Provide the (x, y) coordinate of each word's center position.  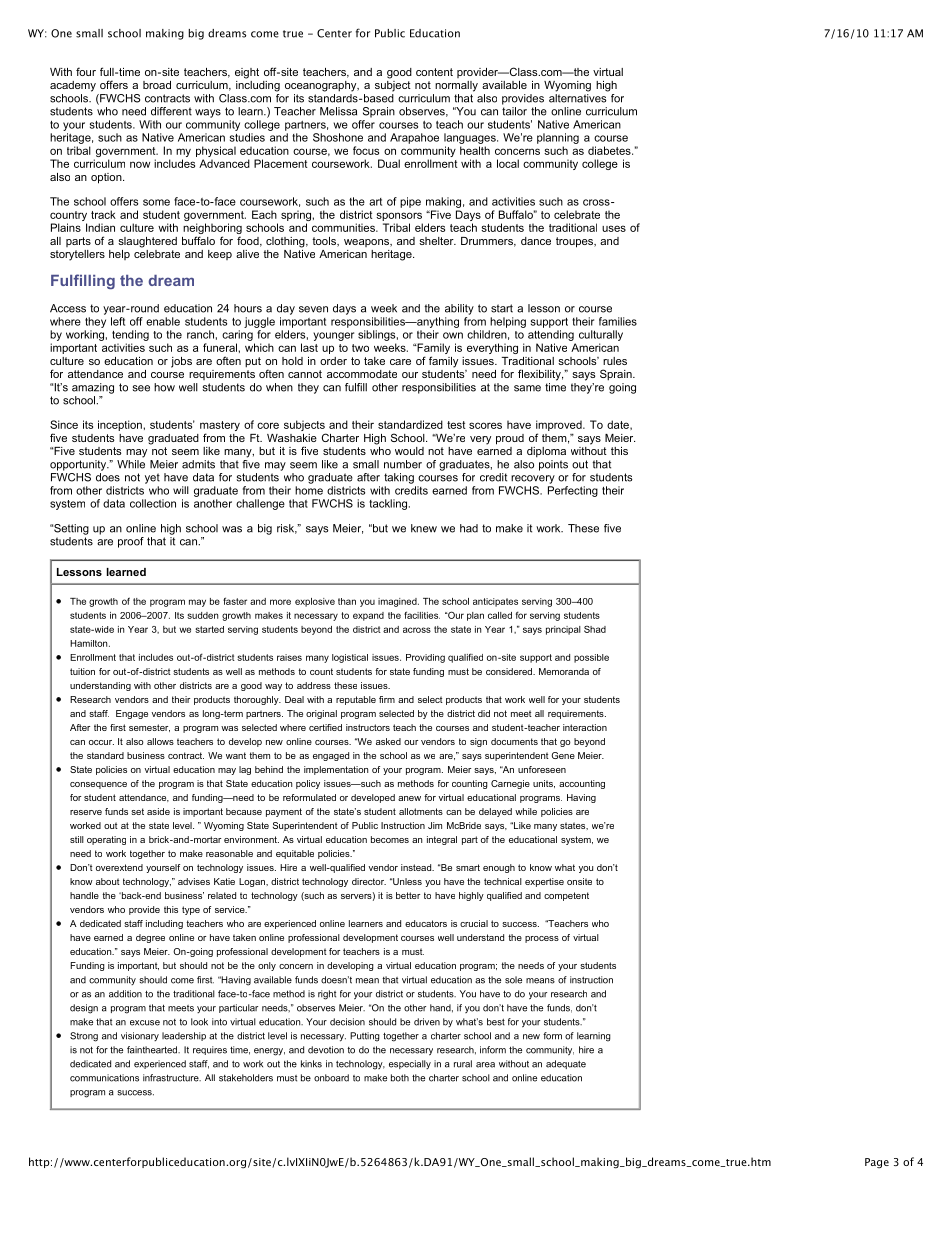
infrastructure (172, 1078)
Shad (595, 629)
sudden (202, 615)
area (485, 1065)
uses (614, 228)
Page (877, 1163)
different (171, 111)
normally (456, 86)
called (500, 615)
